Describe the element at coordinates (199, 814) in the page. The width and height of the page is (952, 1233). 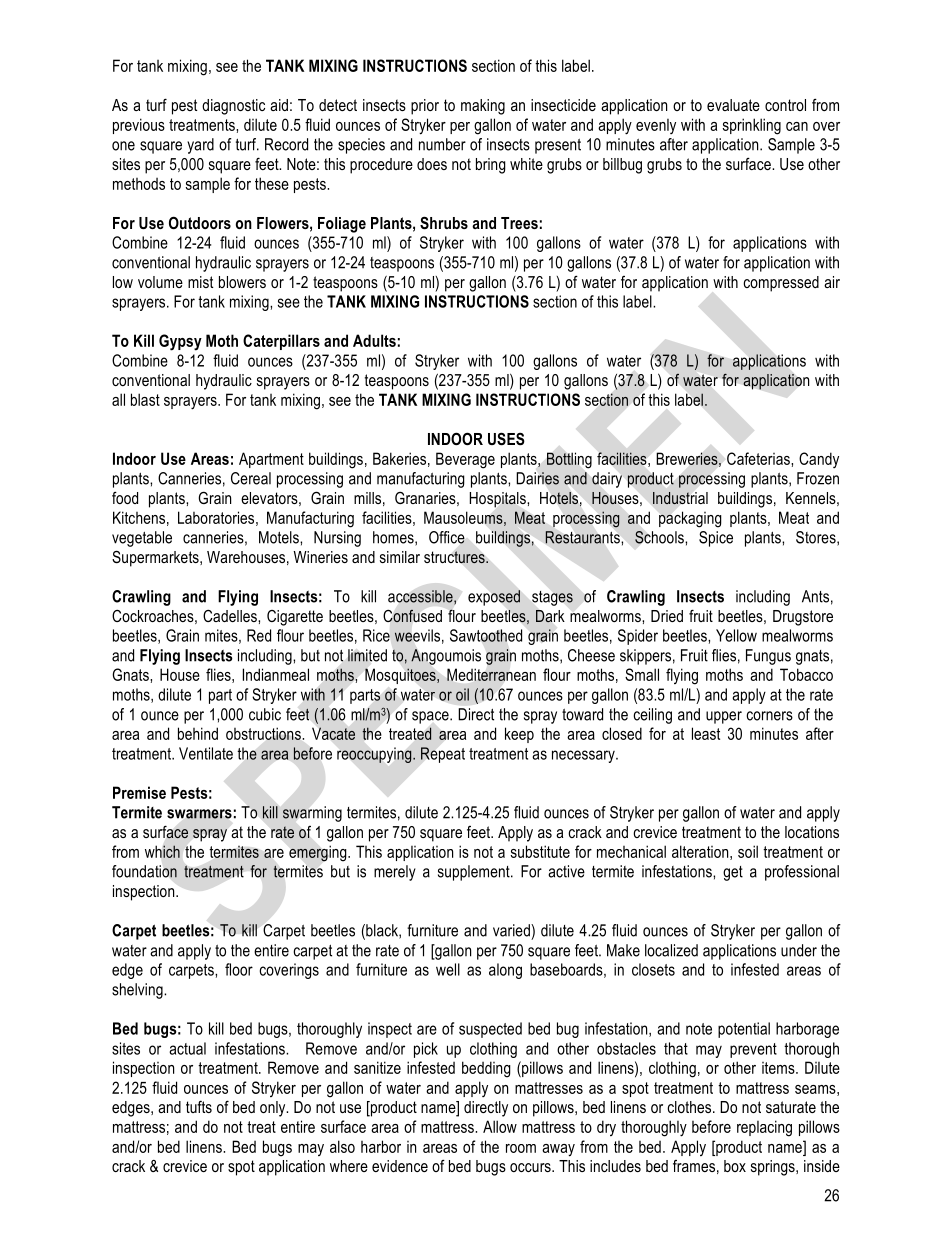
I see `swarmers` at that location.
